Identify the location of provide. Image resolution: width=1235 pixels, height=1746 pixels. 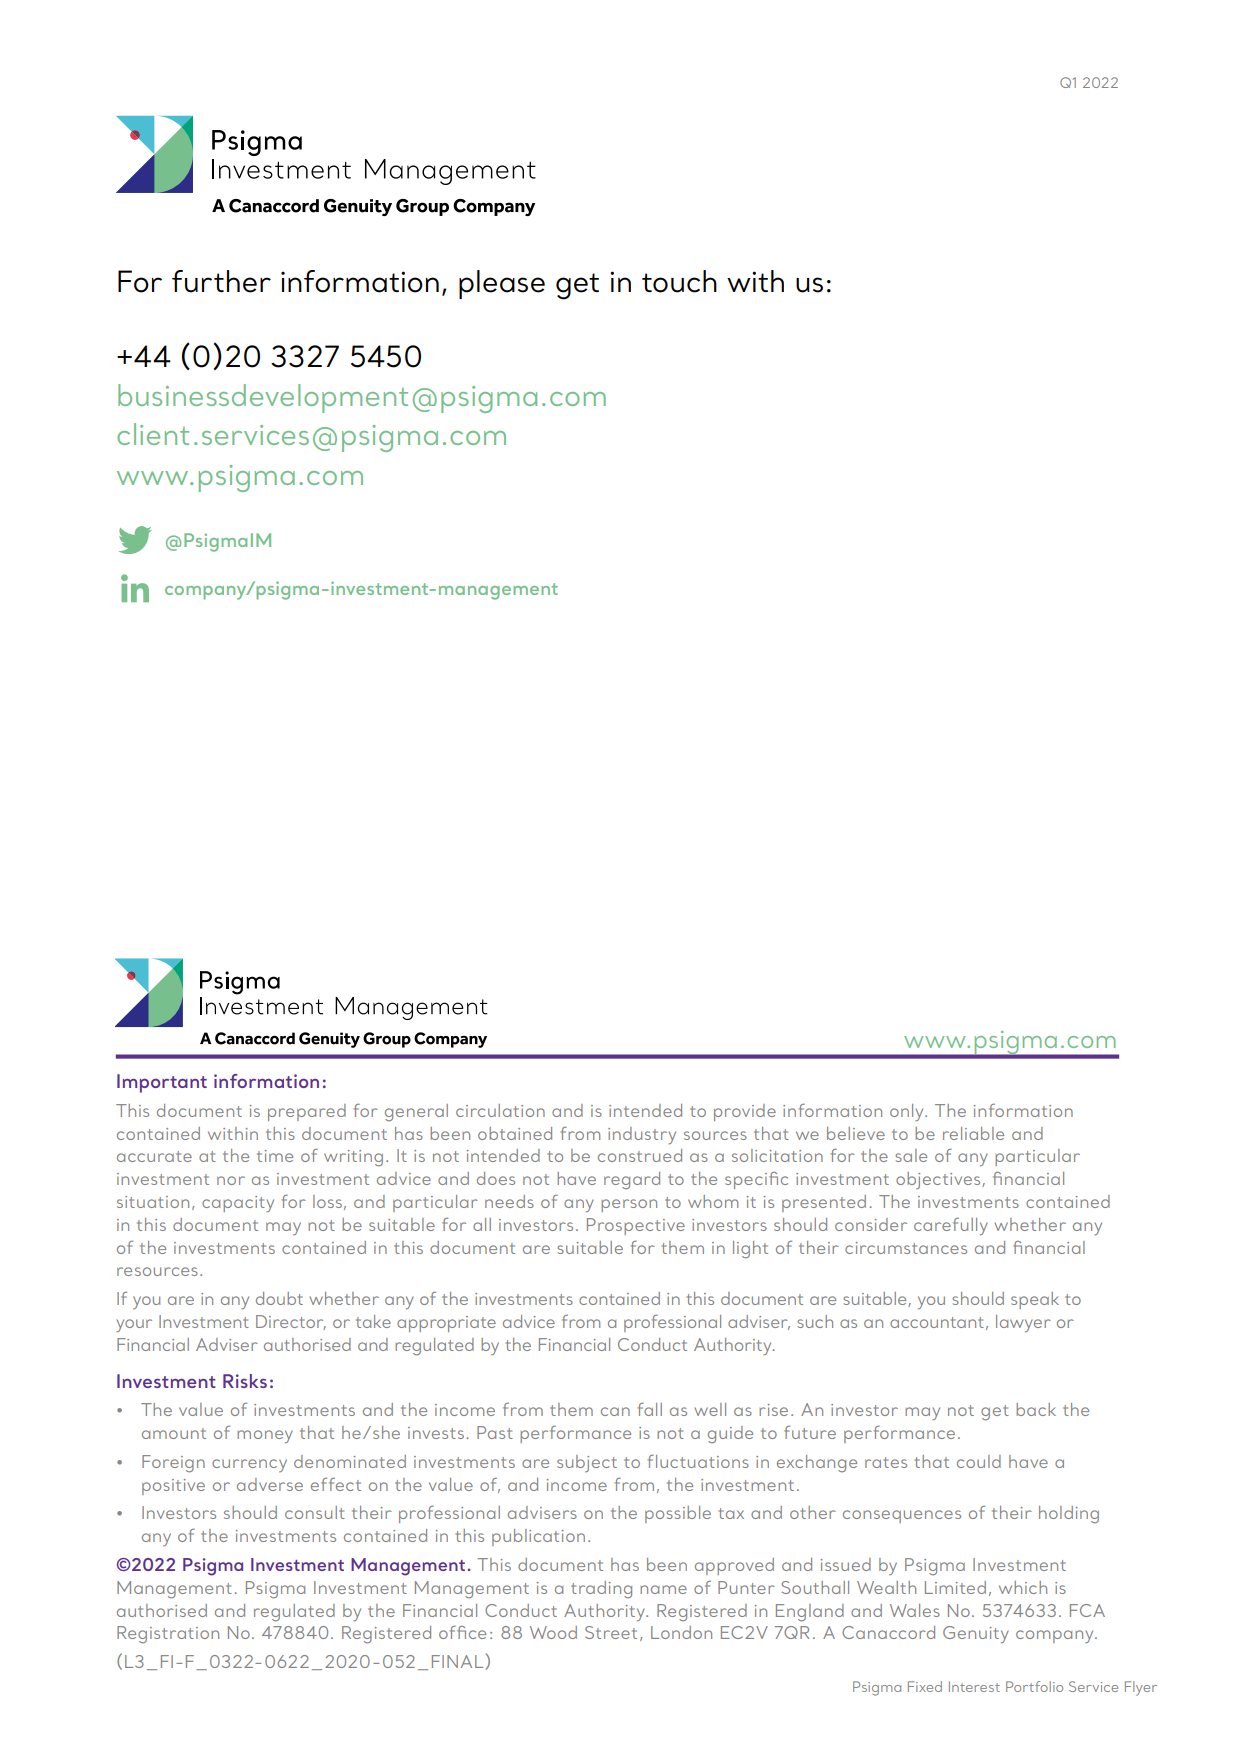
(745, 1112).
